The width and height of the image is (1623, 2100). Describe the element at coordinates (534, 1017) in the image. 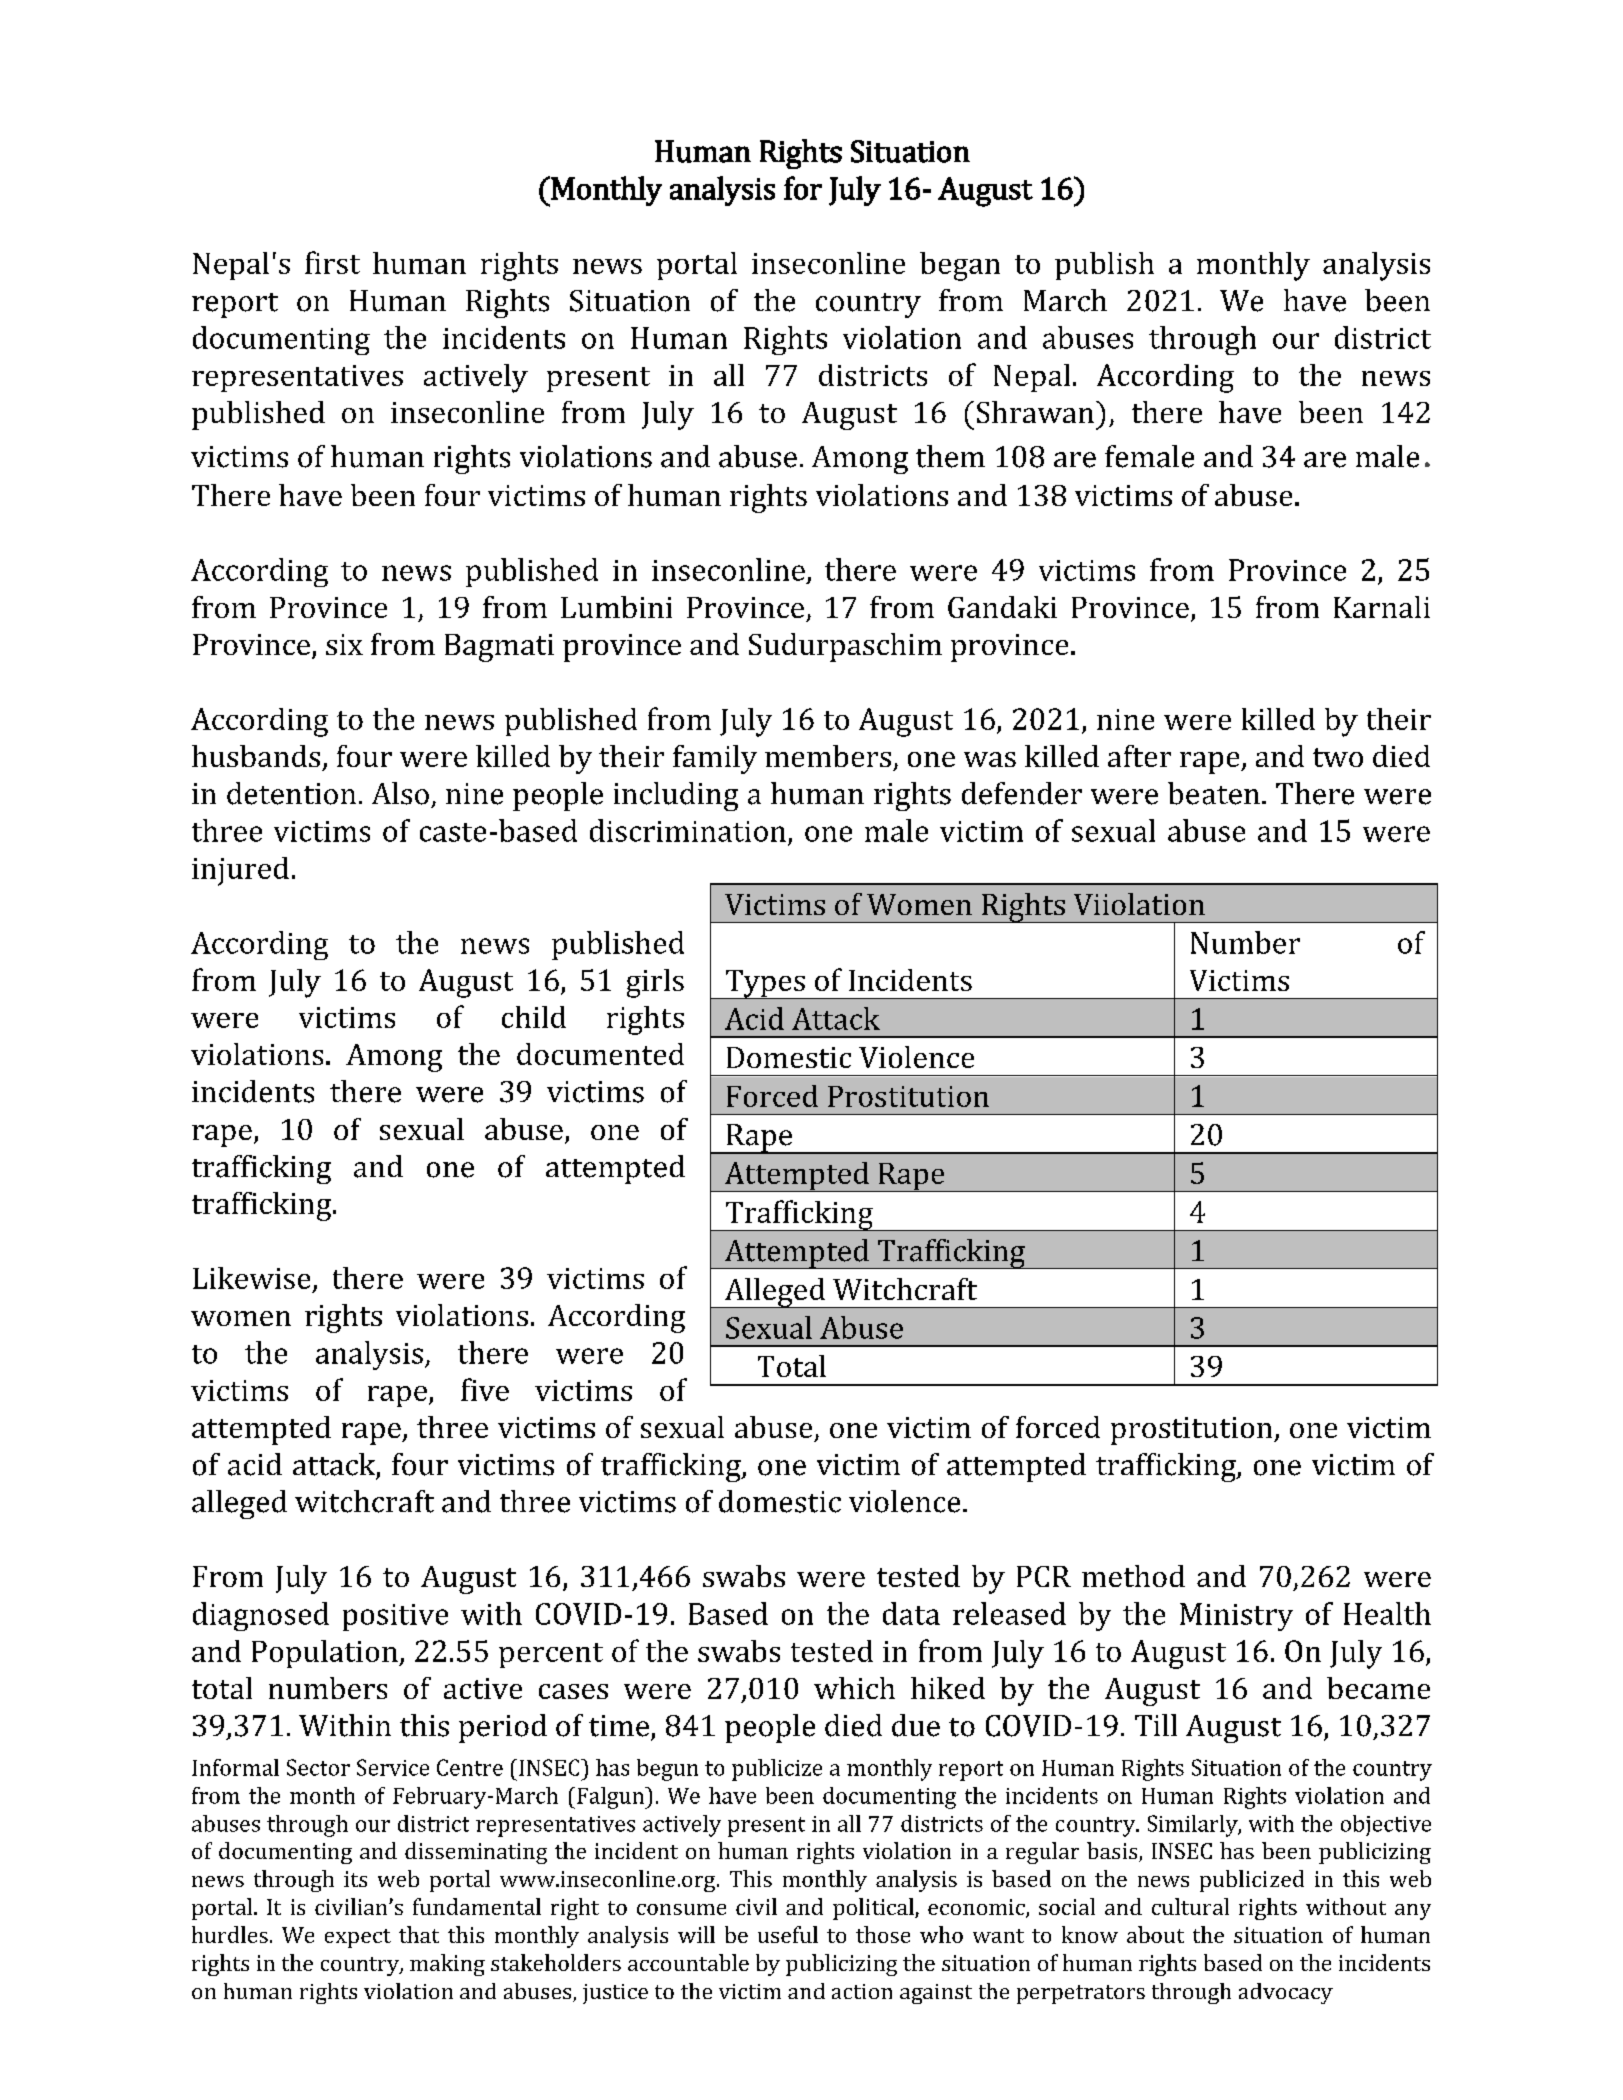

I see `child` at that location.
